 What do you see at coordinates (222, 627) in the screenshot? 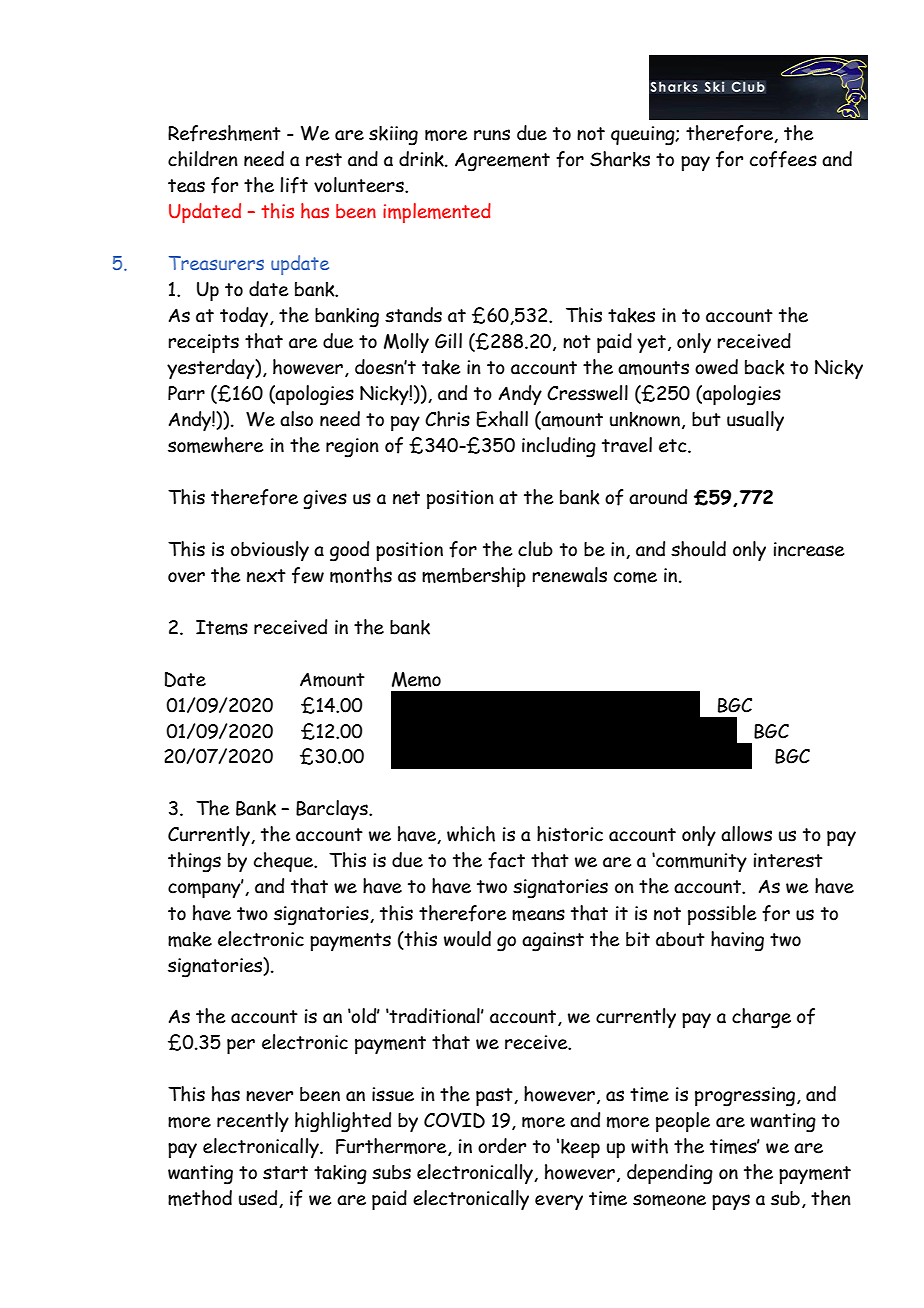
I see `Items` at bounding box center [222, 627].
